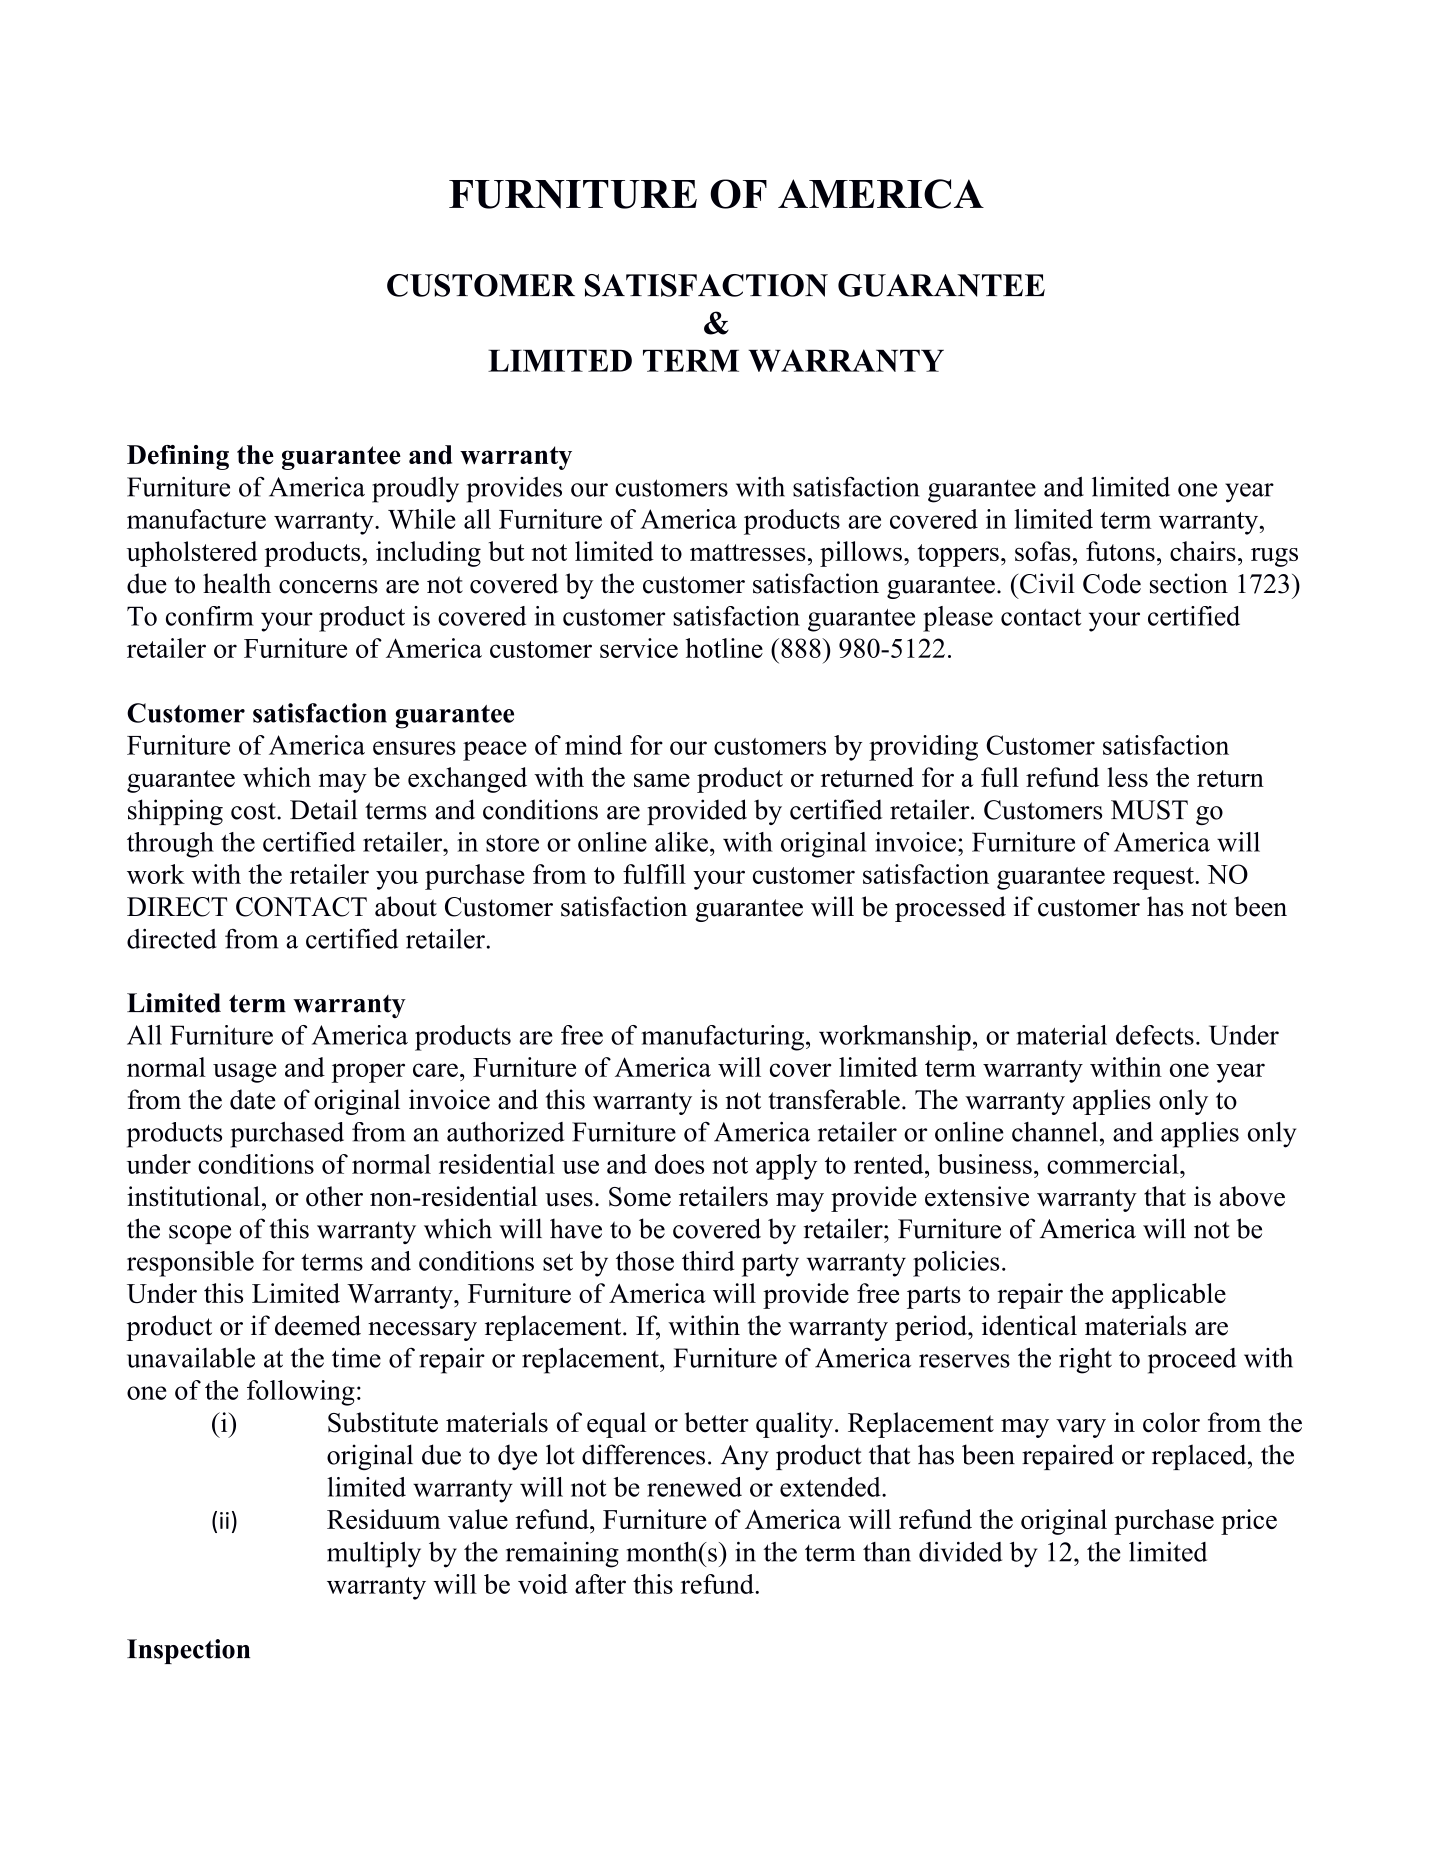  What do you see at coordinates (722, 1038) in the screenshot?
I see `manufacturing` at bounding box center [722, 1038].
